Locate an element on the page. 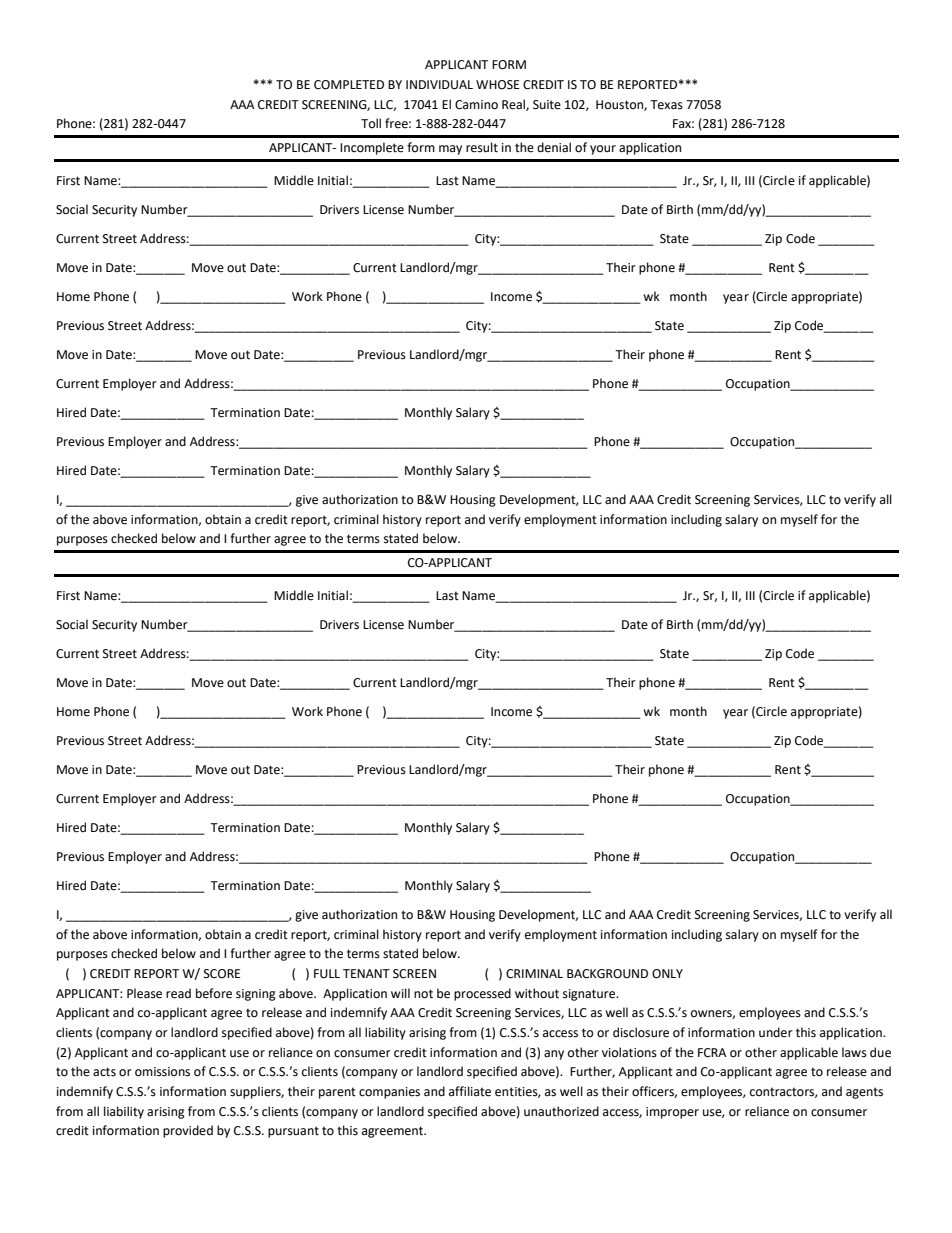 This page has width=952, height=1233. BACKGROUND is located at coordinates (607, 974).
